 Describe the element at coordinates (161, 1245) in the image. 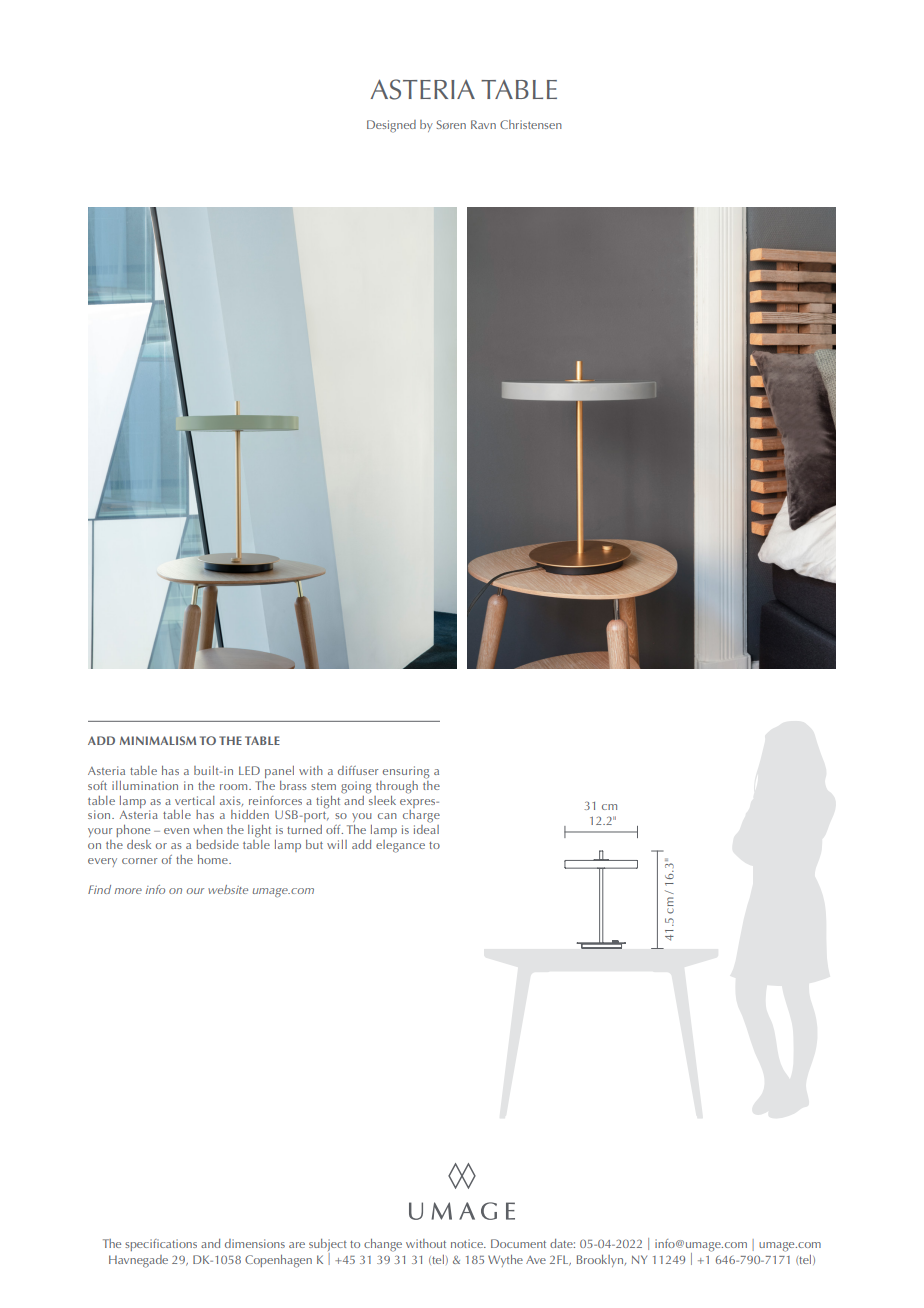

I see `specifications` at that location.
